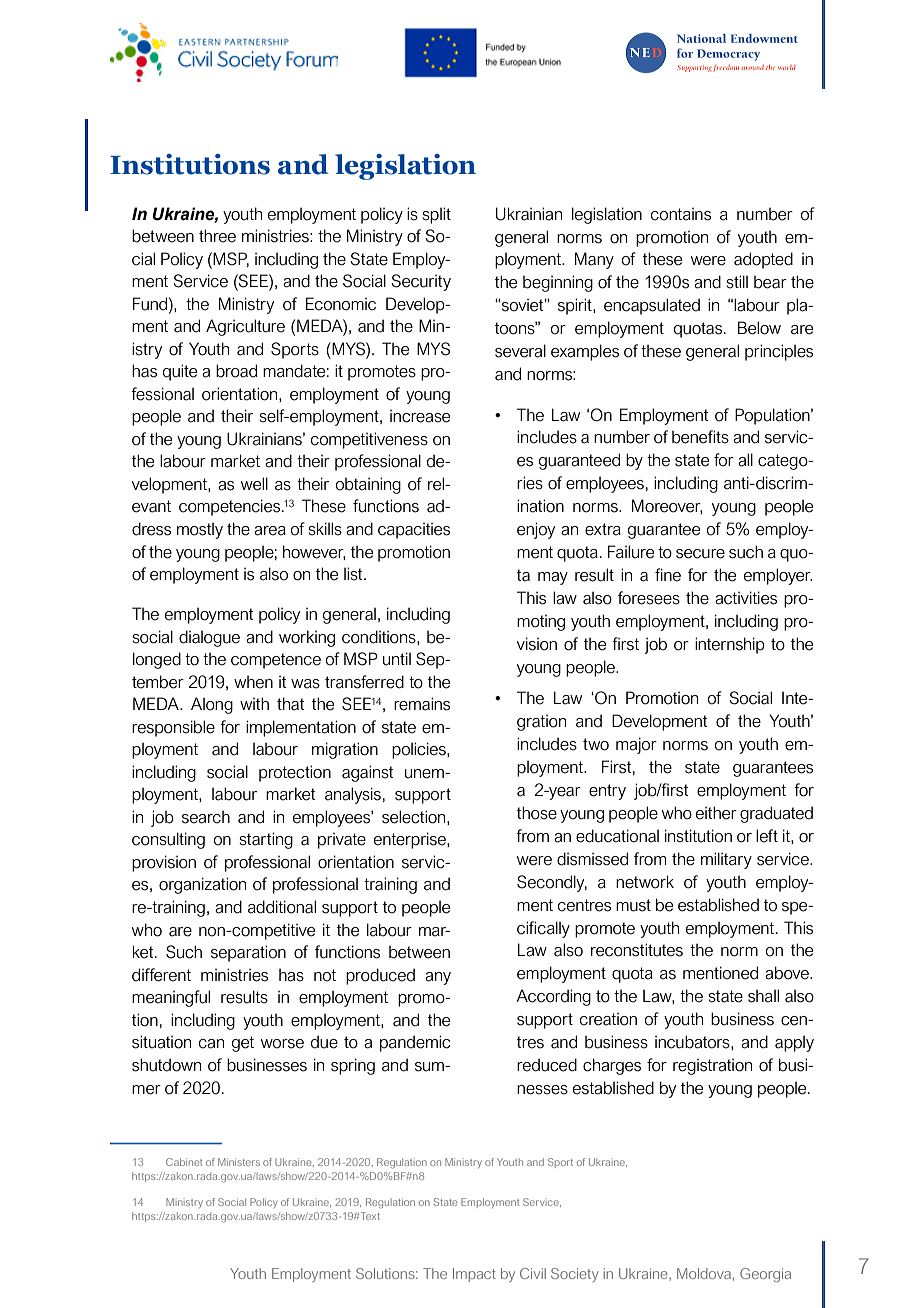 The width and height of the screenshot is (924, 1308). I want to click on enjoy, so click(536, 530).
